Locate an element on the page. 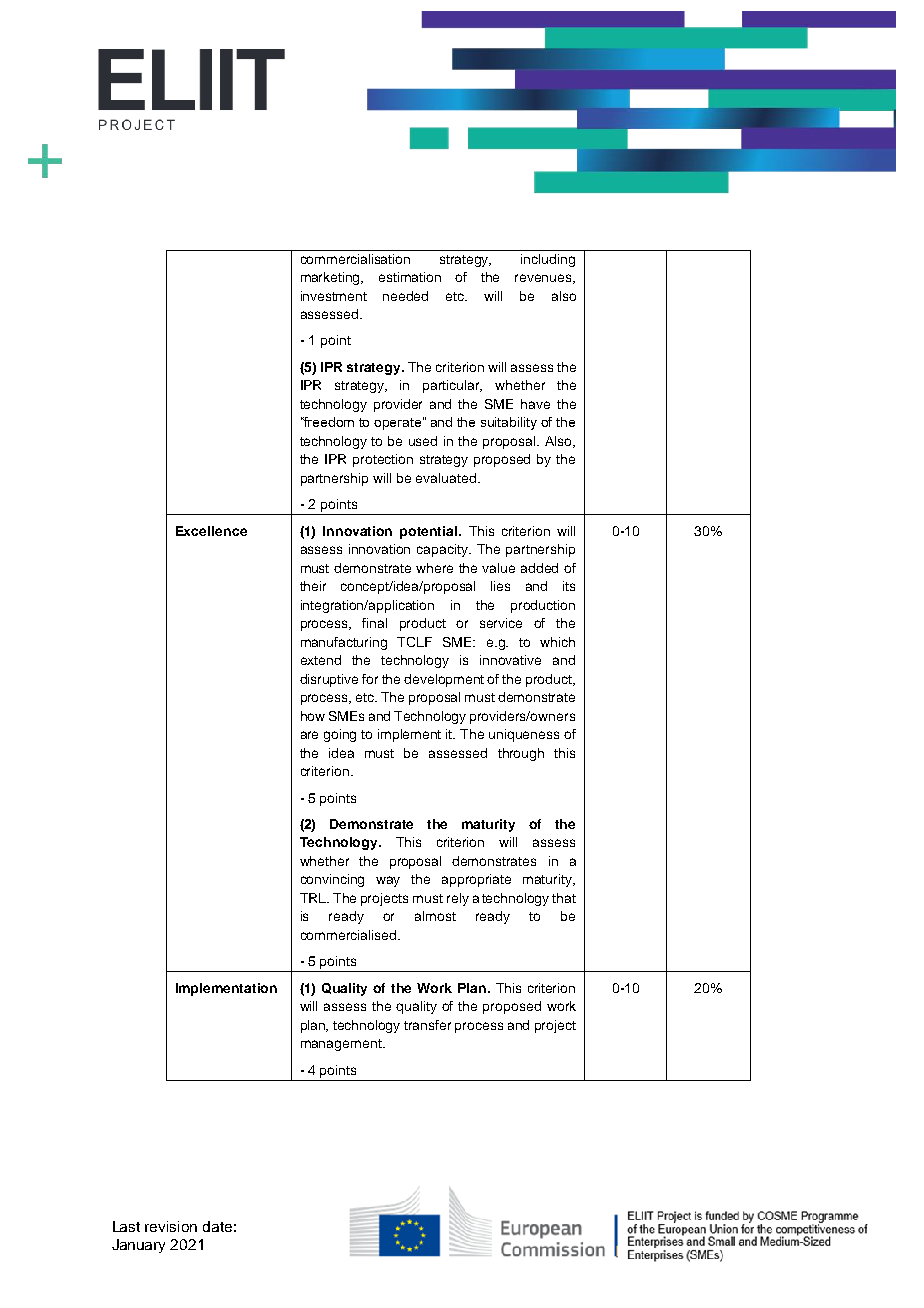  value is located at coordinates (498, 568).
